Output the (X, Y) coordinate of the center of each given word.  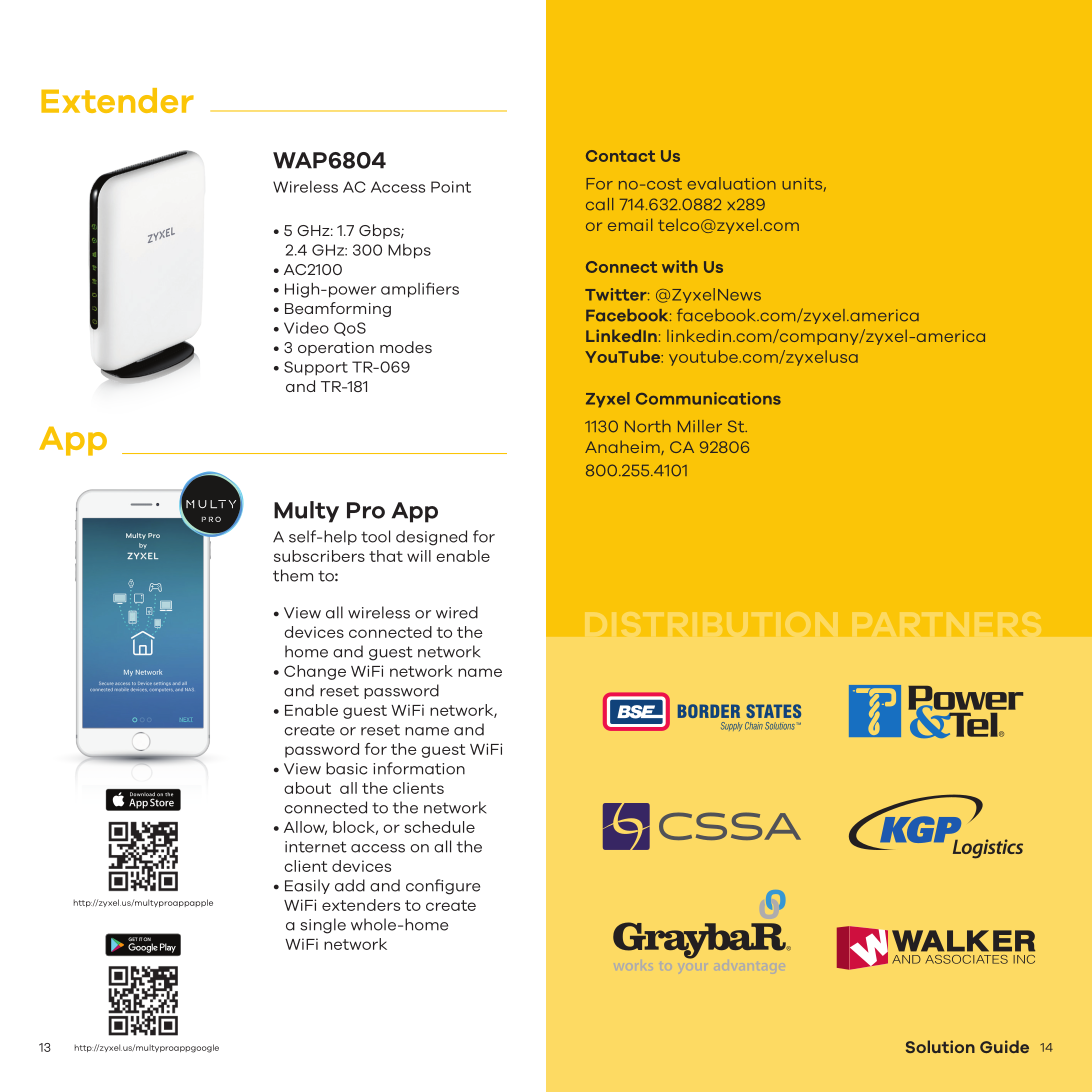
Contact (620, 156)
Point (451, 187)
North (648, 426)
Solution (940, 1046)
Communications (708, 398)
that (386, 556)
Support (316, 368)
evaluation (731, 183)
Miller (700, 426)
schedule (440, 827)
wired (457, 612)
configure (443, 887)
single (323, 926)
